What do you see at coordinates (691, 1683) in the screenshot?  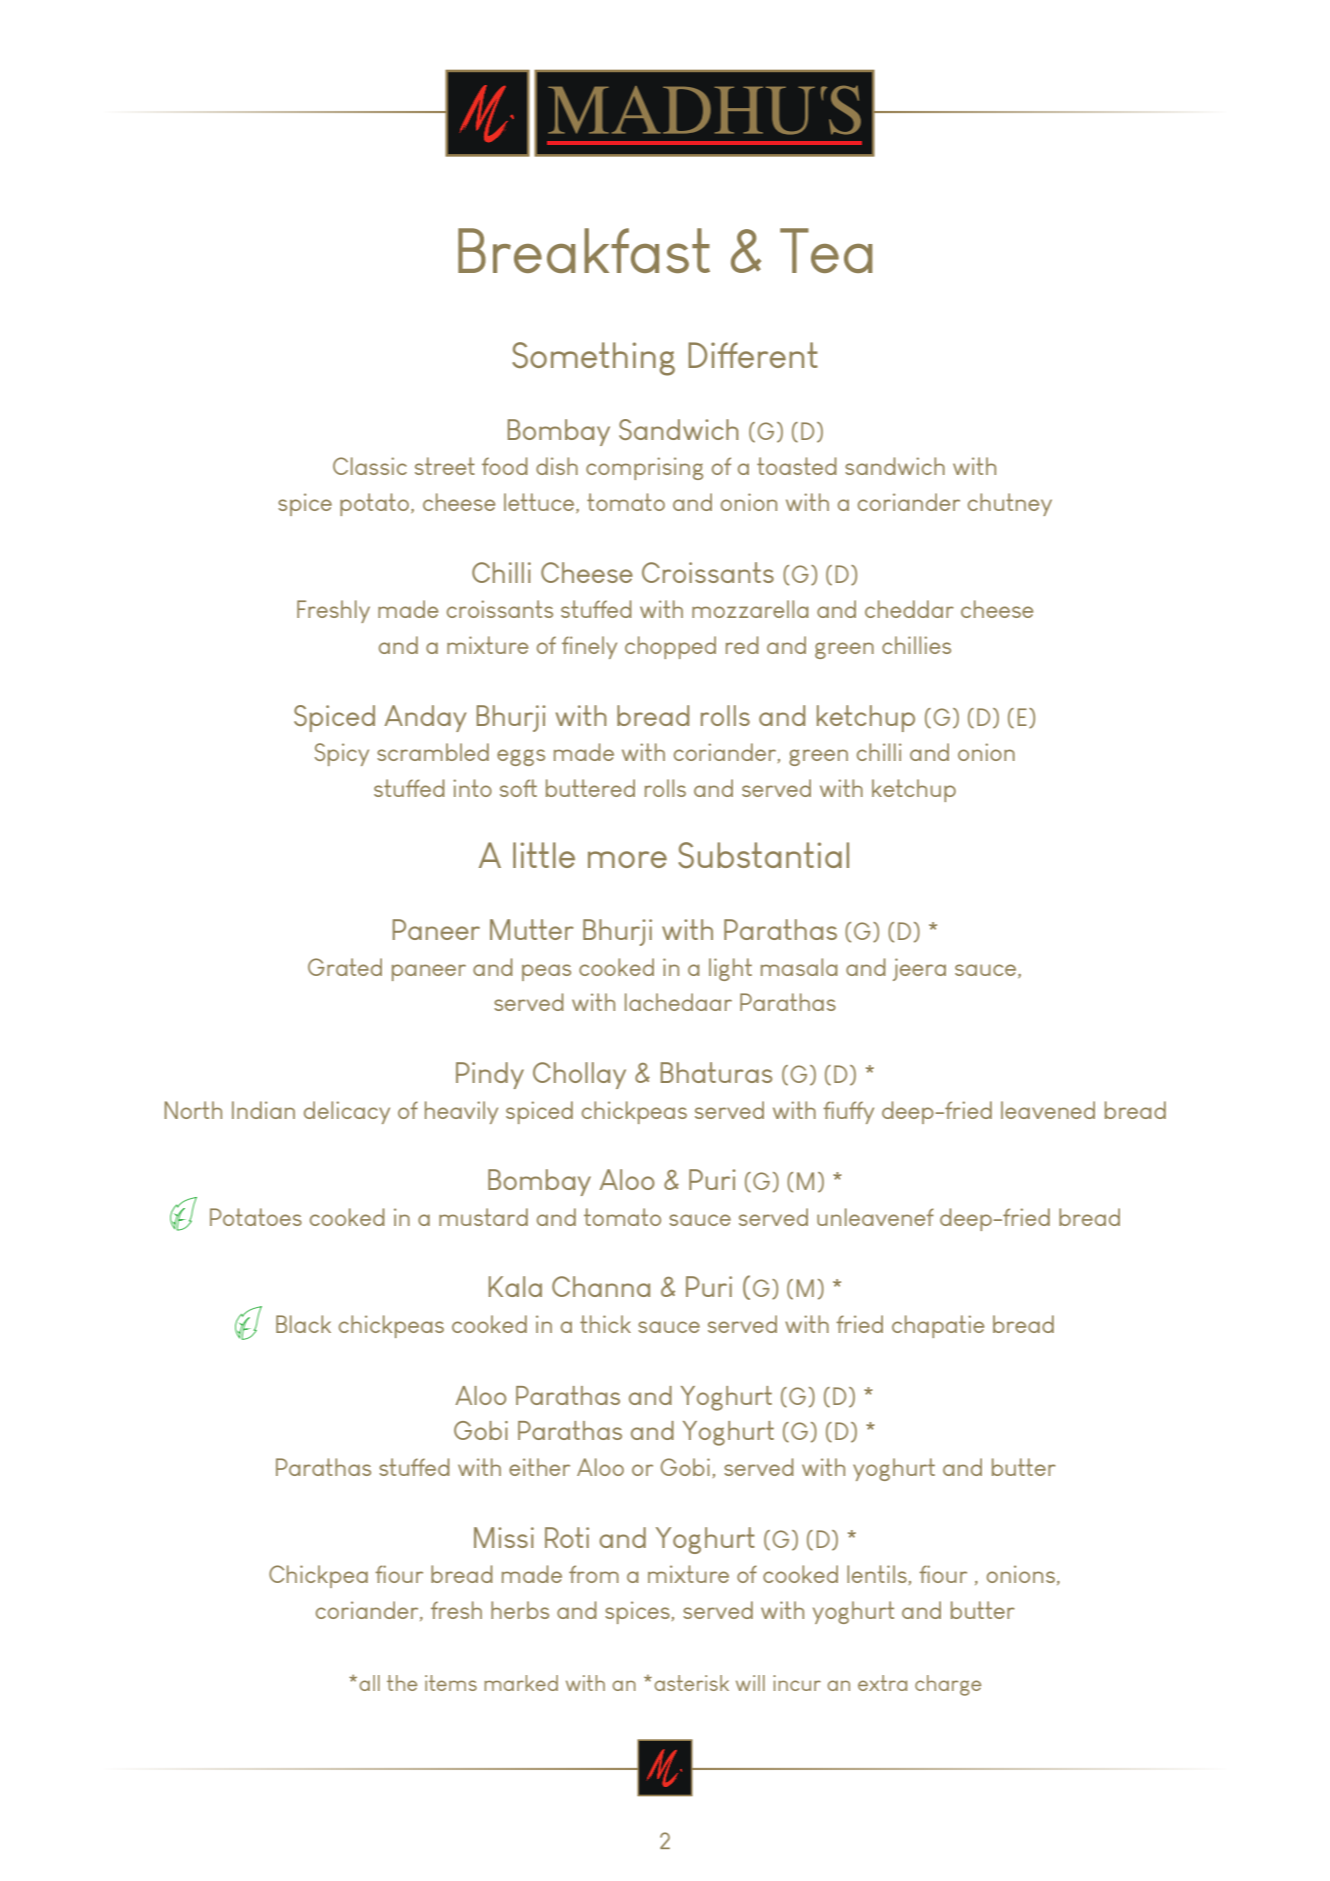 I see `asterisk` at bounding box center [691, 1683].
